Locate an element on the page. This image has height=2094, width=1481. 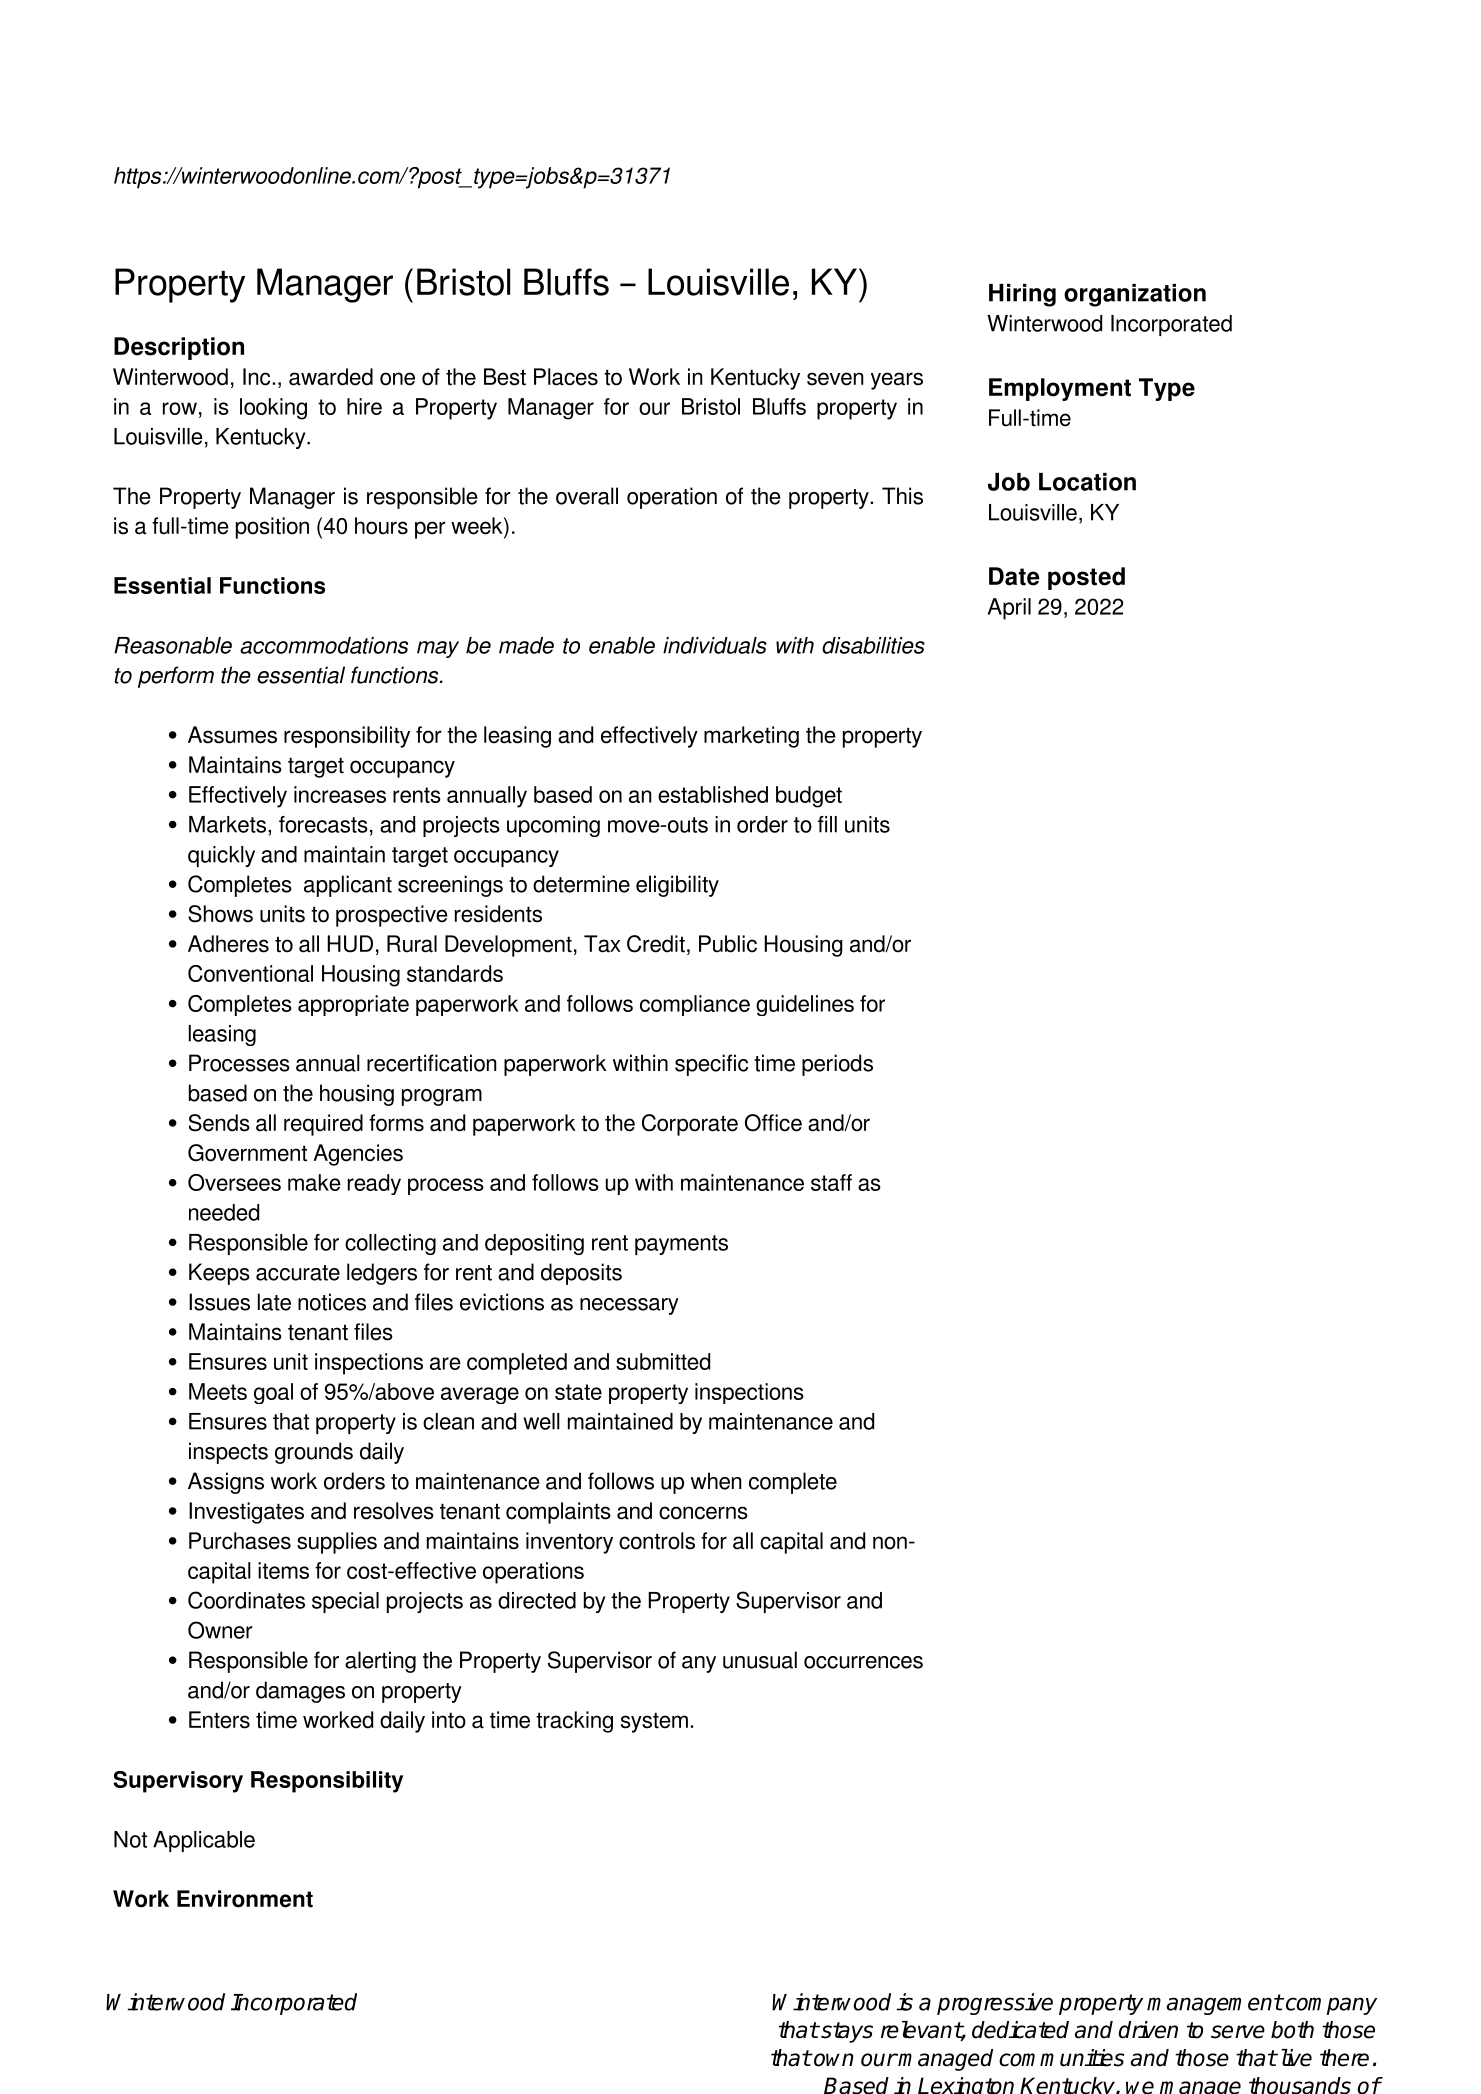
increases is located at coordinates (340, 794).
